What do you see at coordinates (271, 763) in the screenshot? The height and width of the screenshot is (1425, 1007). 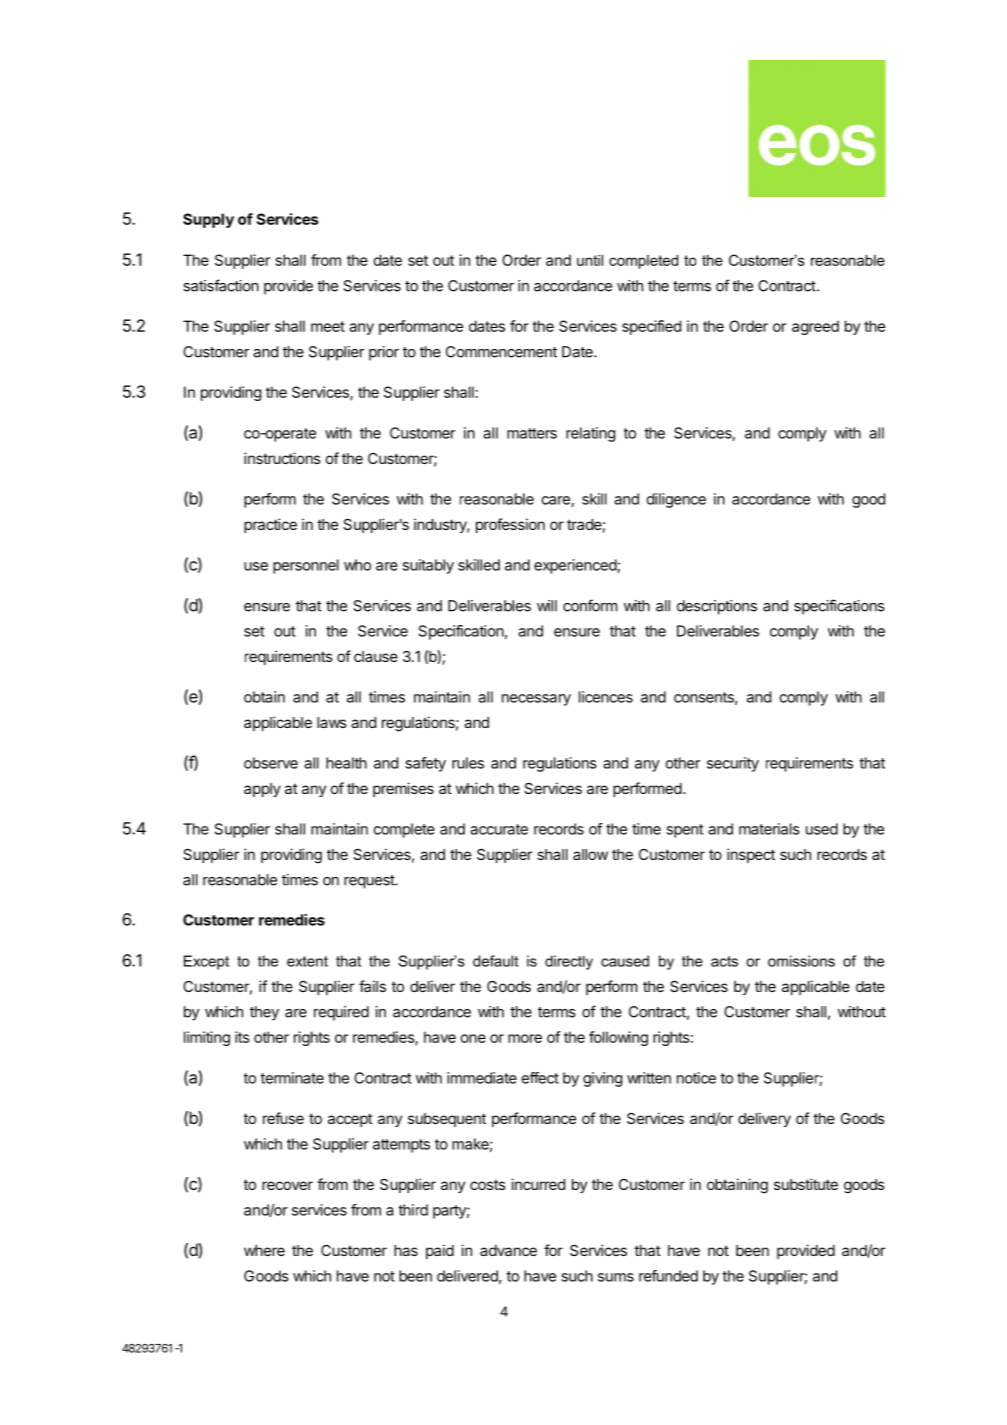 I see `observe` at bounding box center [271, 763].
